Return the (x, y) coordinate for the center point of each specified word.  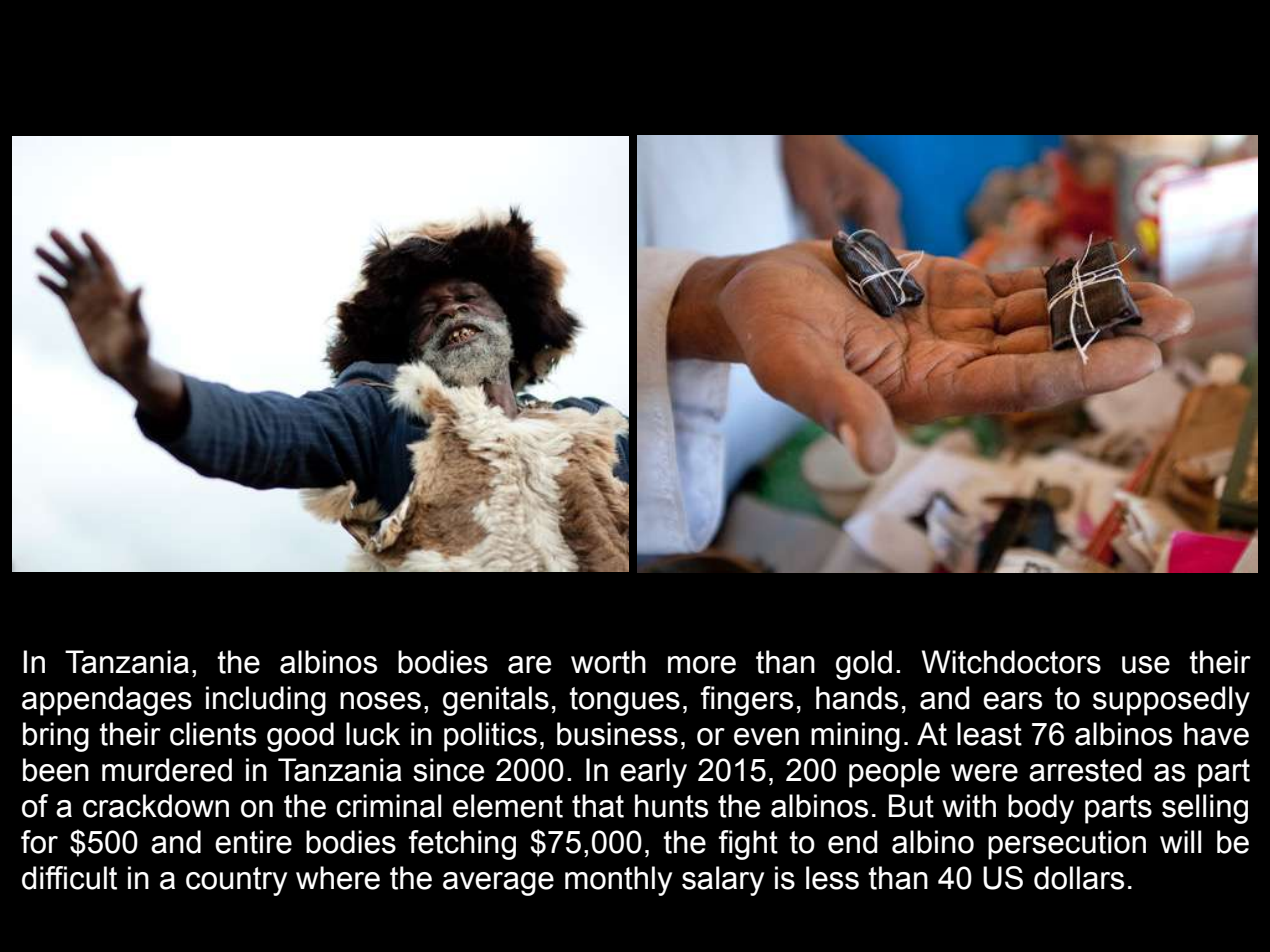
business (617, 734)
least (989, 734)
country (236, 881)
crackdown (156, 806)
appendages (107, 701)
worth (608, 662)
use (1146, 665)
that (598, 806)
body (1041, 809)
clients (213, 734)
